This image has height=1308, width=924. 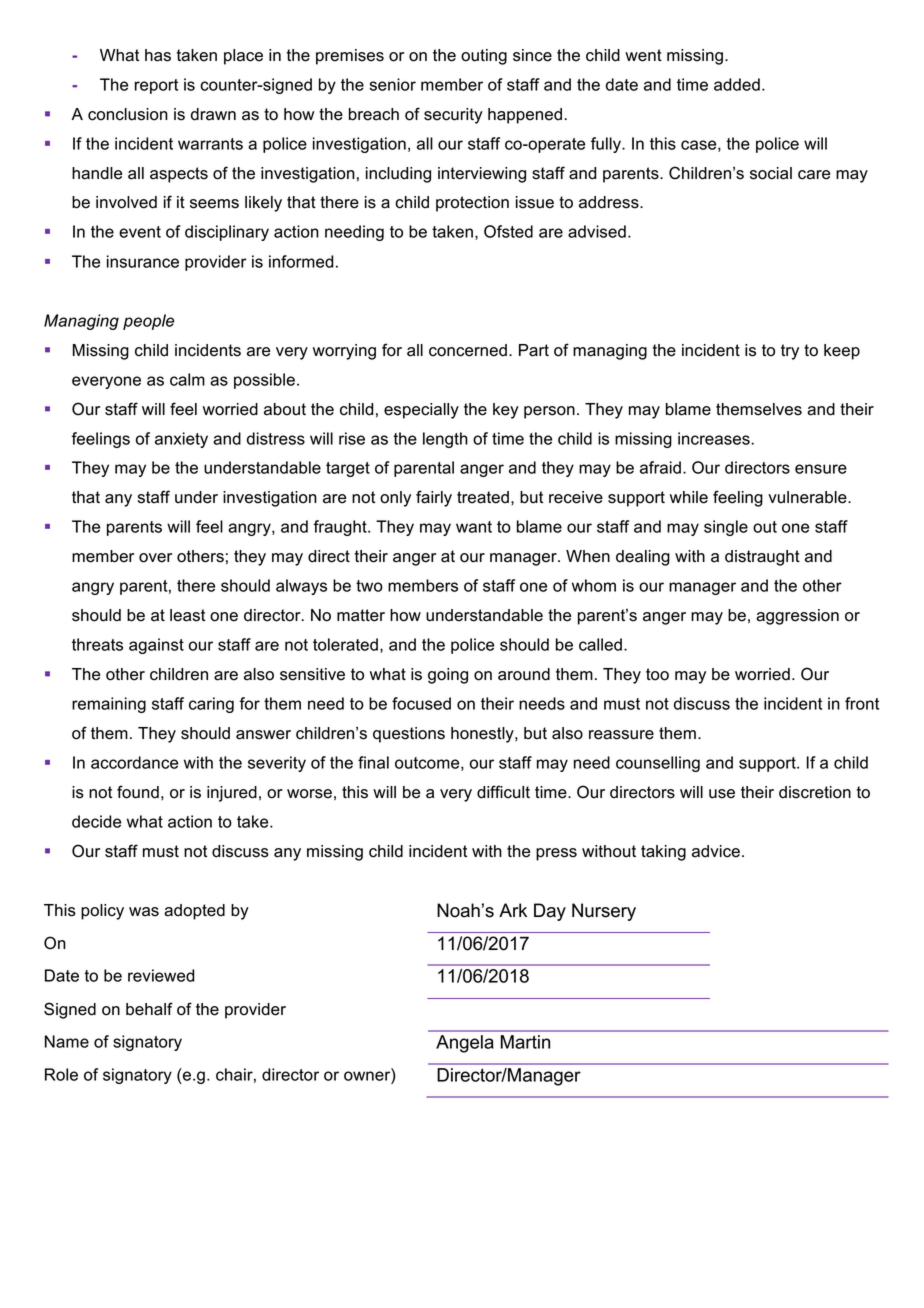 I want to click on behalf, so click(x=149, y=1009).
